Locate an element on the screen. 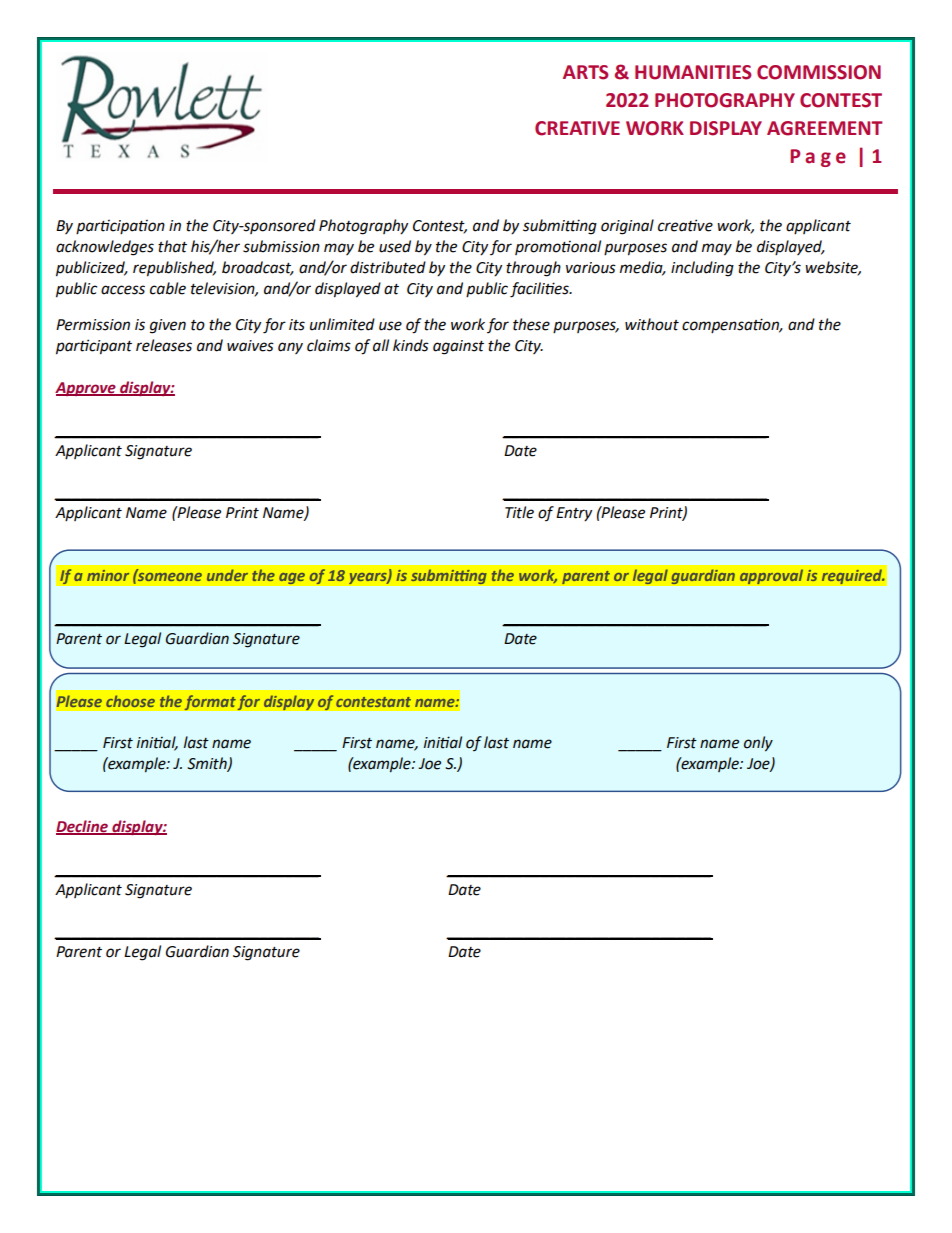  that is located at coordinates (172, 246).
